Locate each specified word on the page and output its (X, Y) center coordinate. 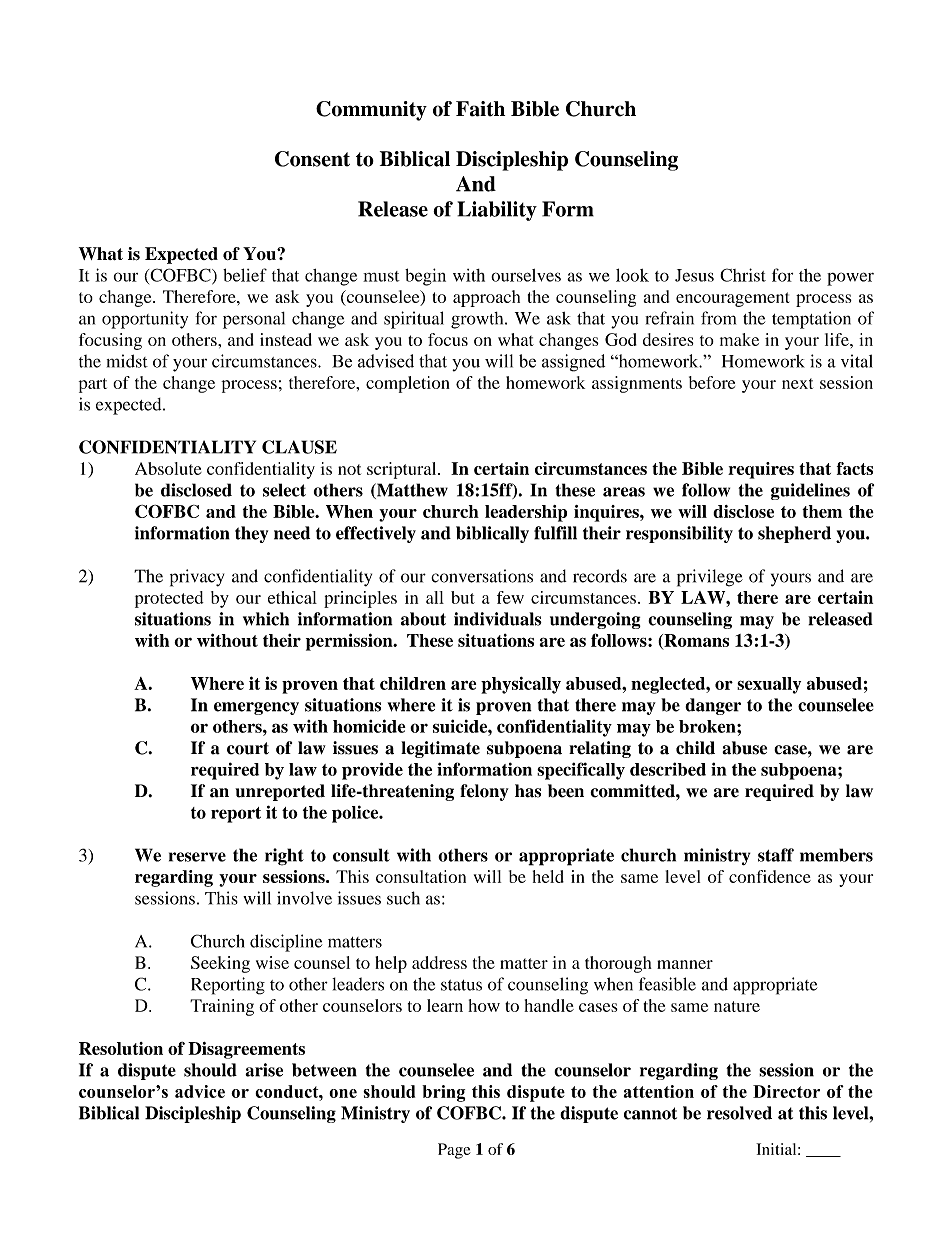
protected (169, 599)
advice (200, 1091)
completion (408, 384)
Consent (312, 159)
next (797, 383)
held (548, 876)
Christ (743, 275)
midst (127, 361)
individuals (498, 619)
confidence (770, 876)
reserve (197, 857)
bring (443, 1093)
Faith (480, 109)
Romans (695, 641)
